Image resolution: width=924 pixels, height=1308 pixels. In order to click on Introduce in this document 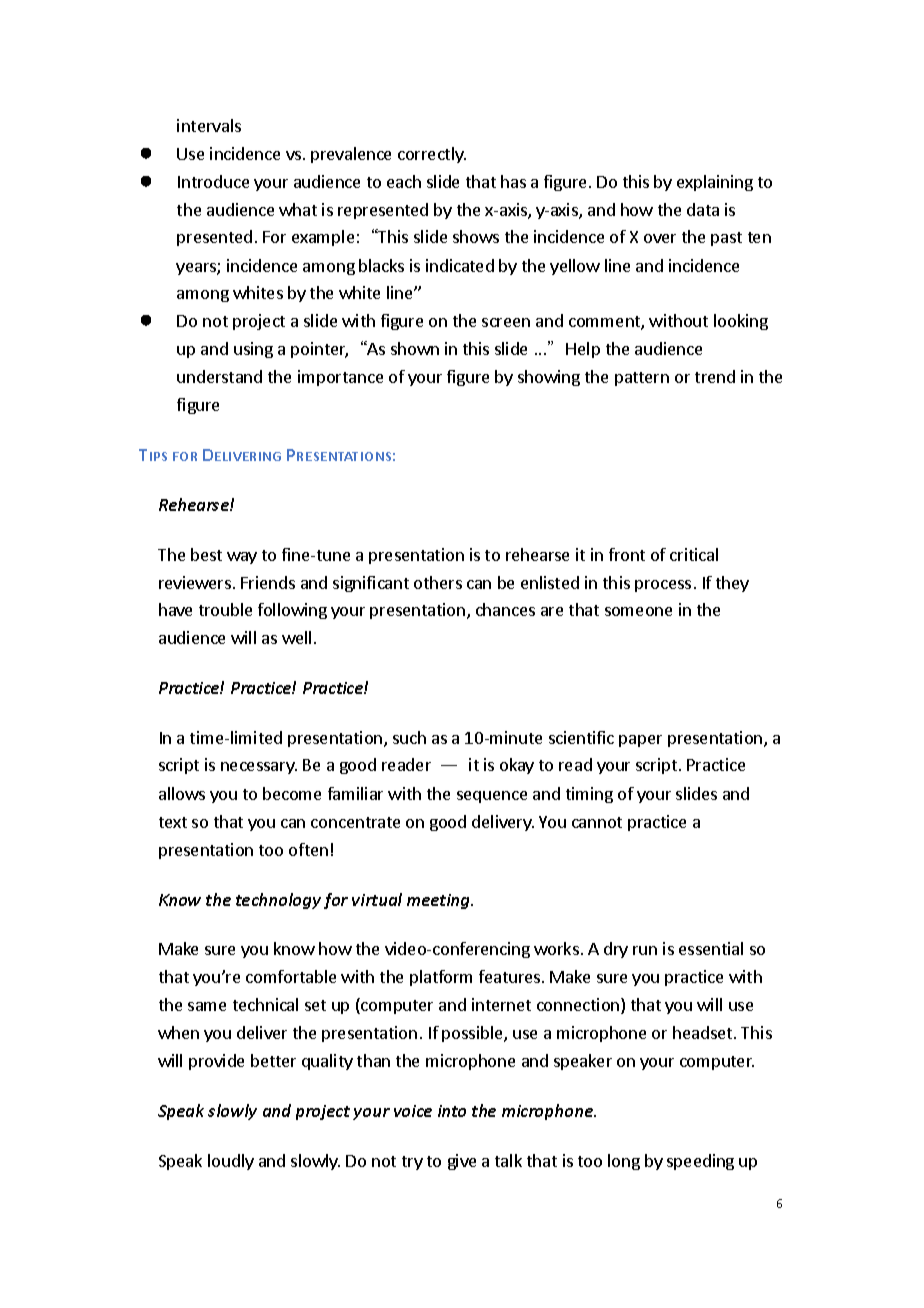, I will do `click(213, 181)`.
